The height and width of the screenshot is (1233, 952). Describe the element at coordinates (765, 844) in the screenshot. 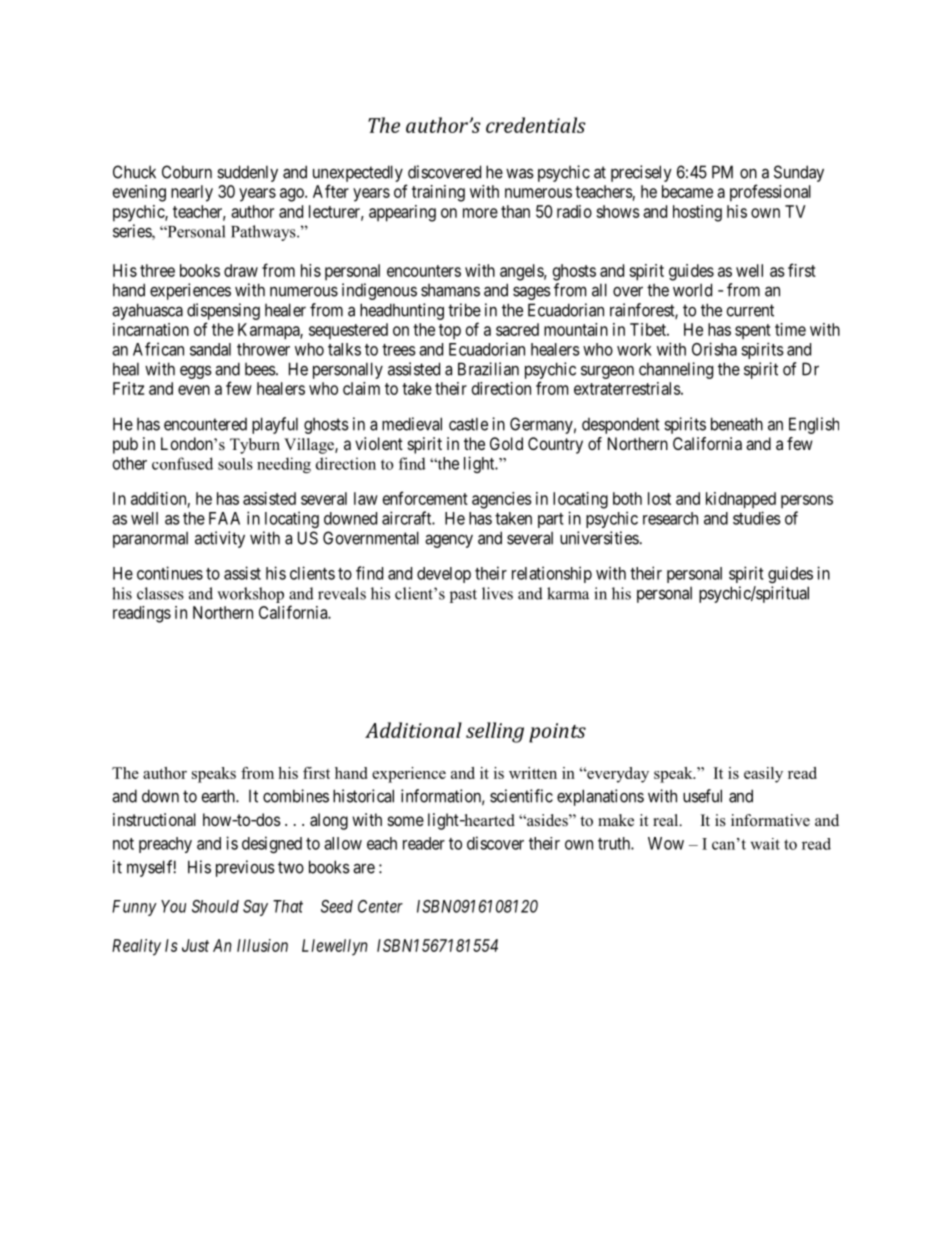

I see `wait` at that location.
